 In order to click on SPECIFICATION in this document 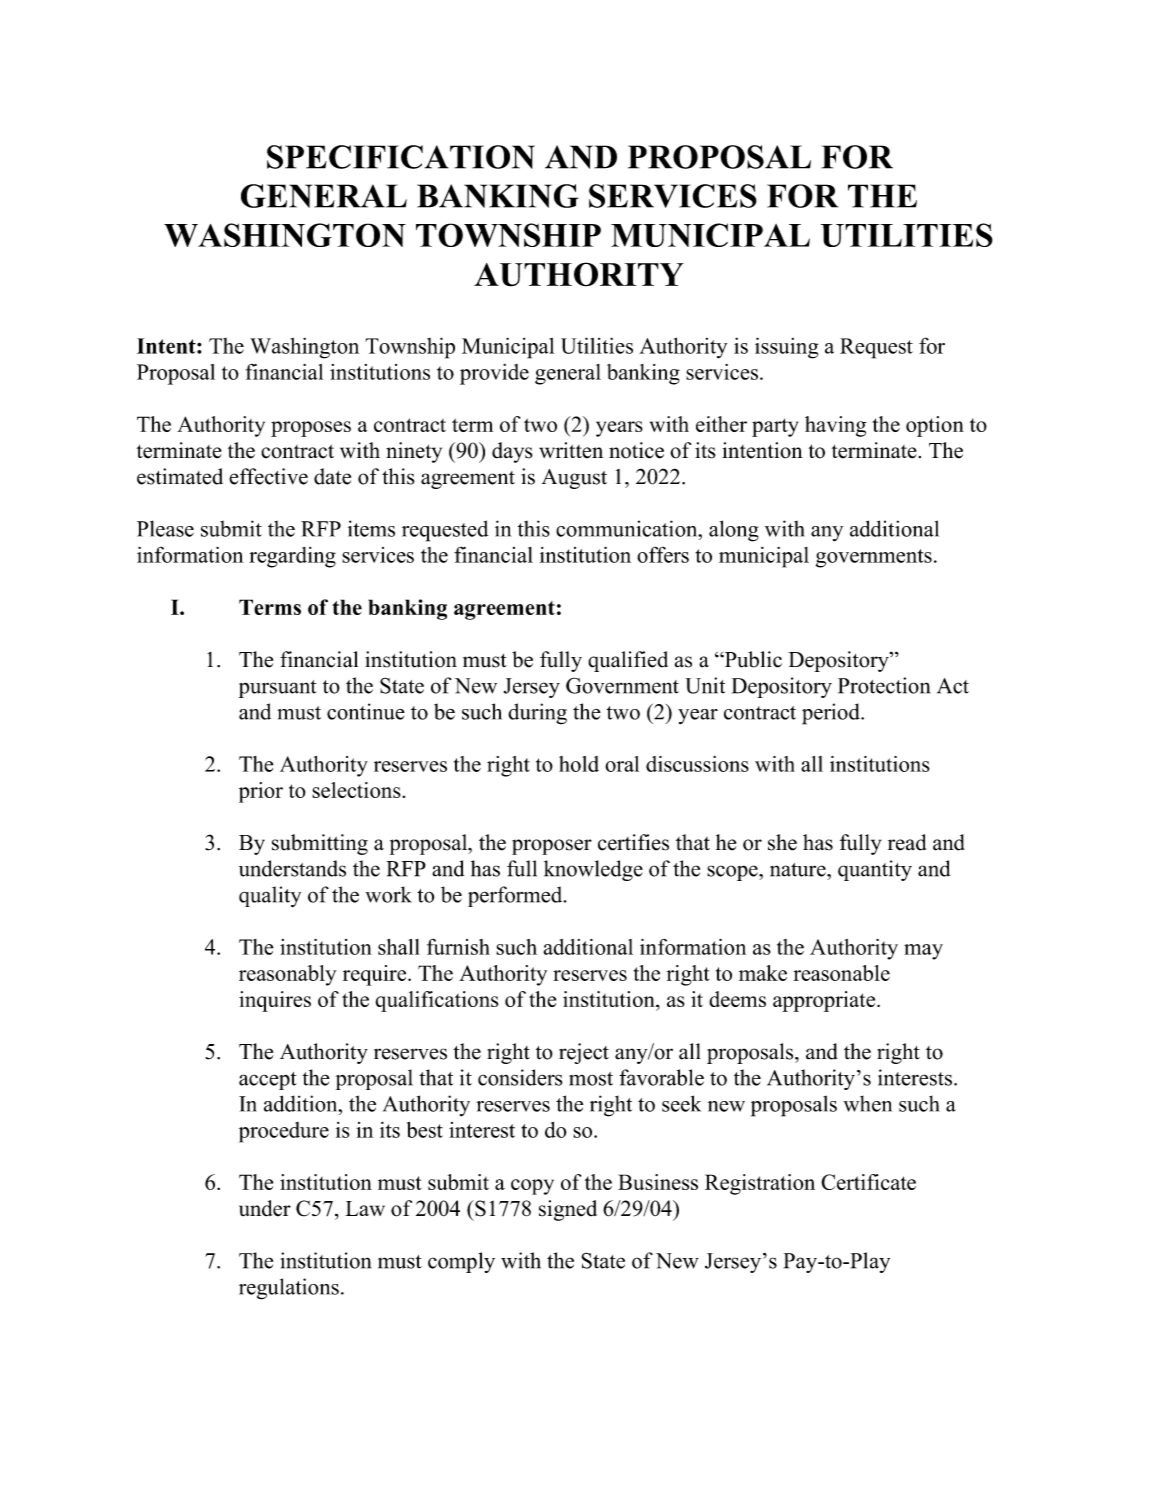, I will do `click(401, 157)`.
